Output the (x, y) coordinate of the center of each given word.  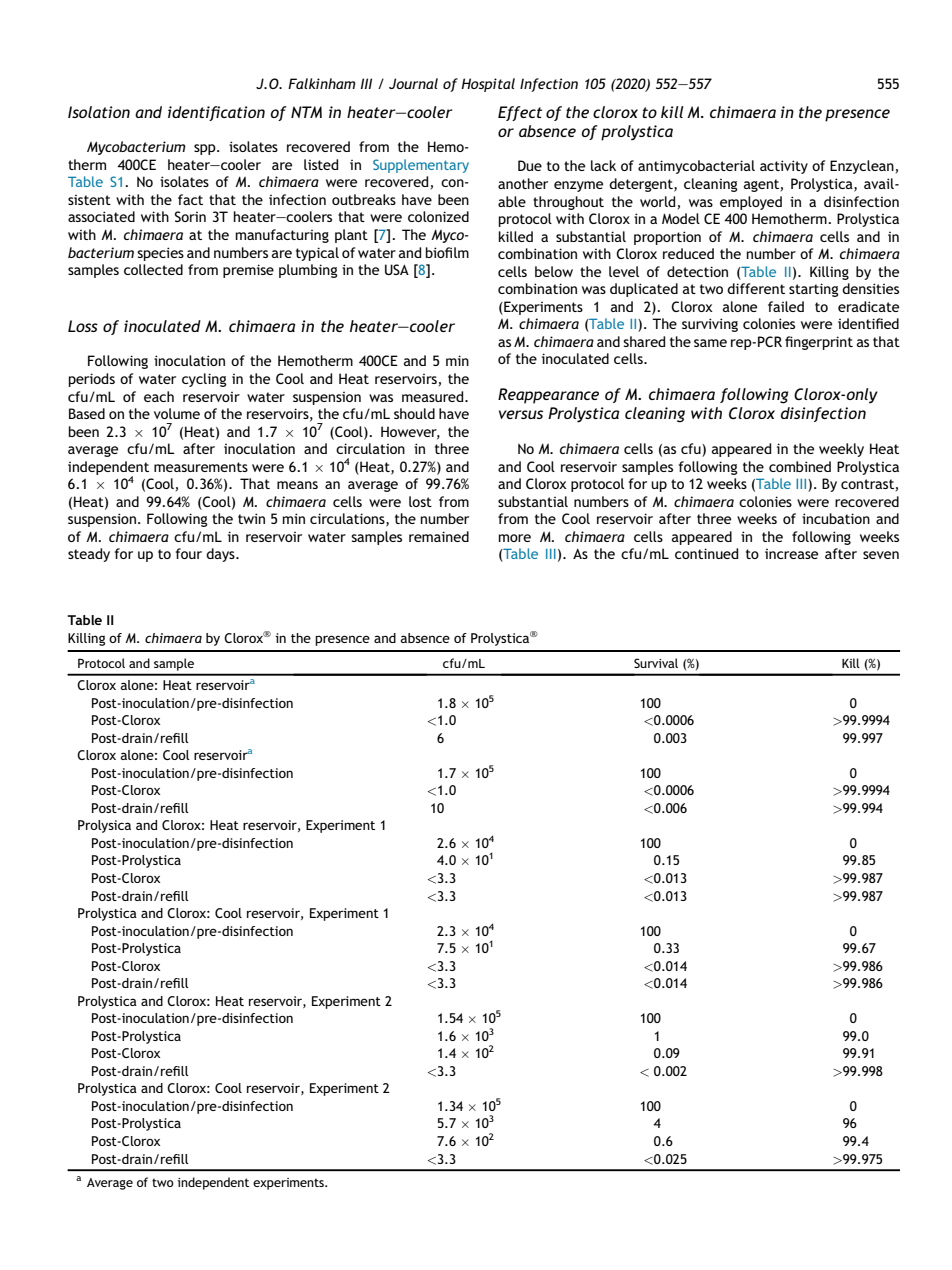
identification (216, 113)
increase (791, 554)
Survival (656, 663)
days (221, 555)
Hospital (488, 85)
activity (784, 167)
